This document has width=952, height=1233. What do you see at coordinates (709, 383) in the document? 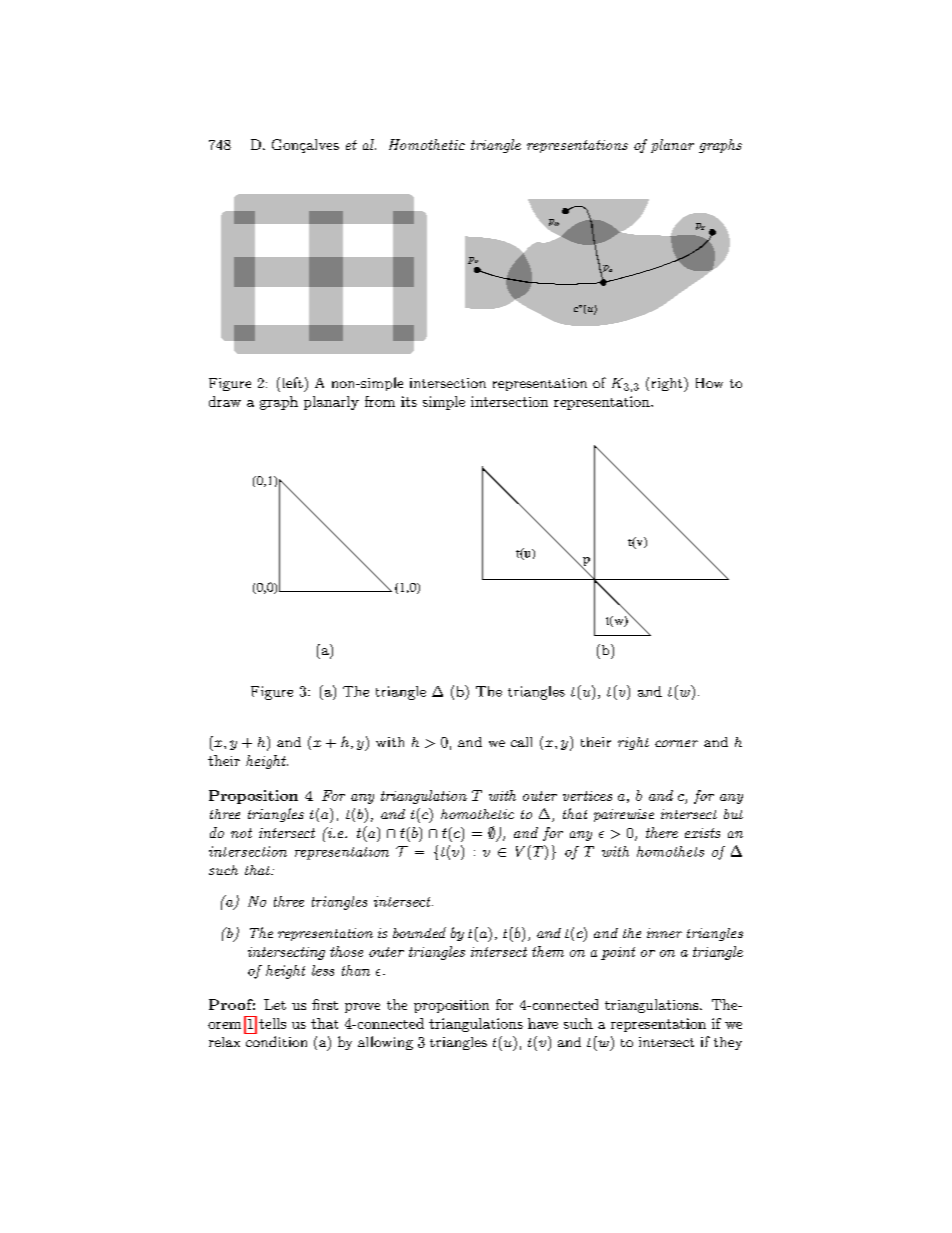
I see `How` at bounding box center [709, 383].
